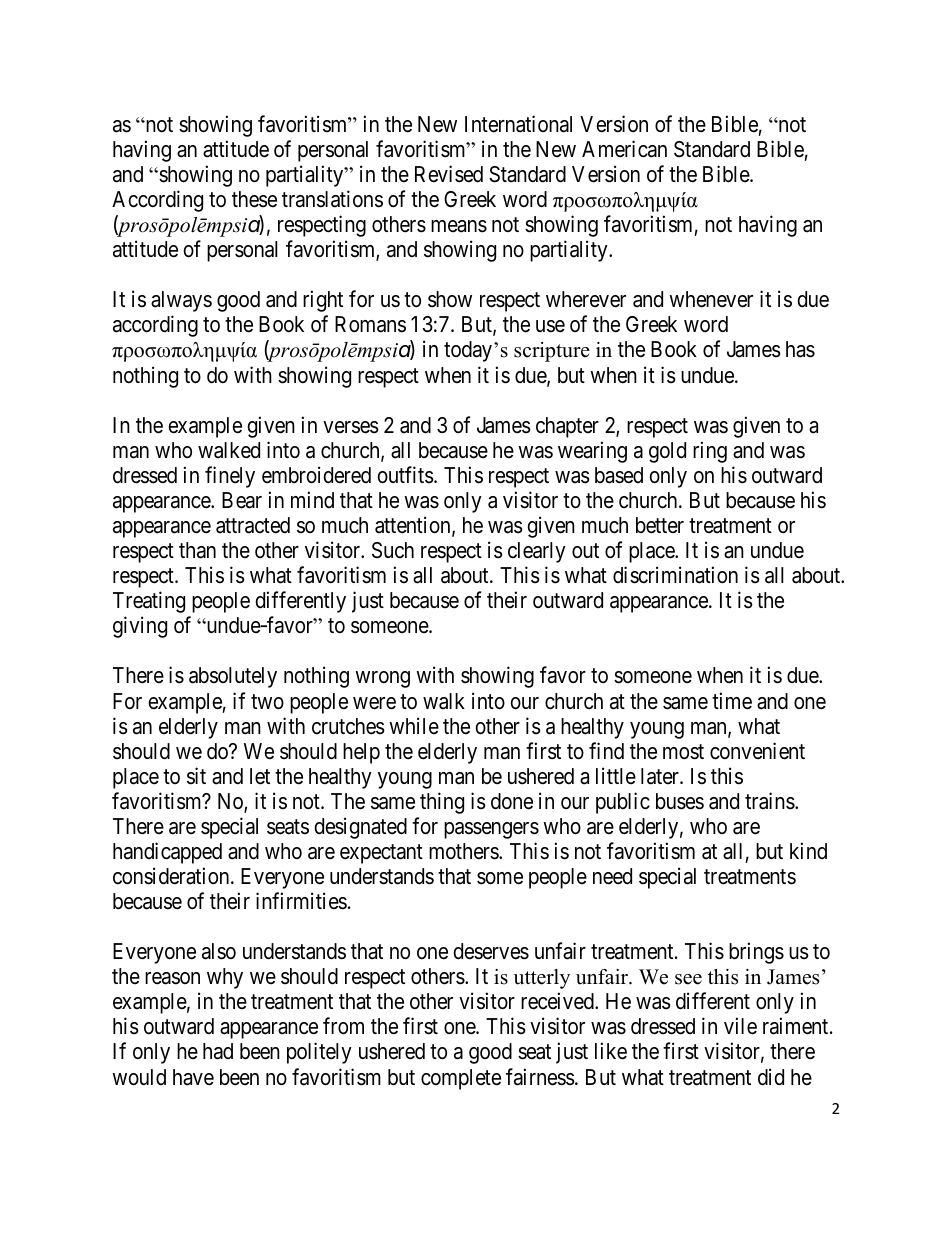 This image has height=1233, width=952. Describe the element at coordinates (740, 1026) in the image. I see `vile` at that location.
